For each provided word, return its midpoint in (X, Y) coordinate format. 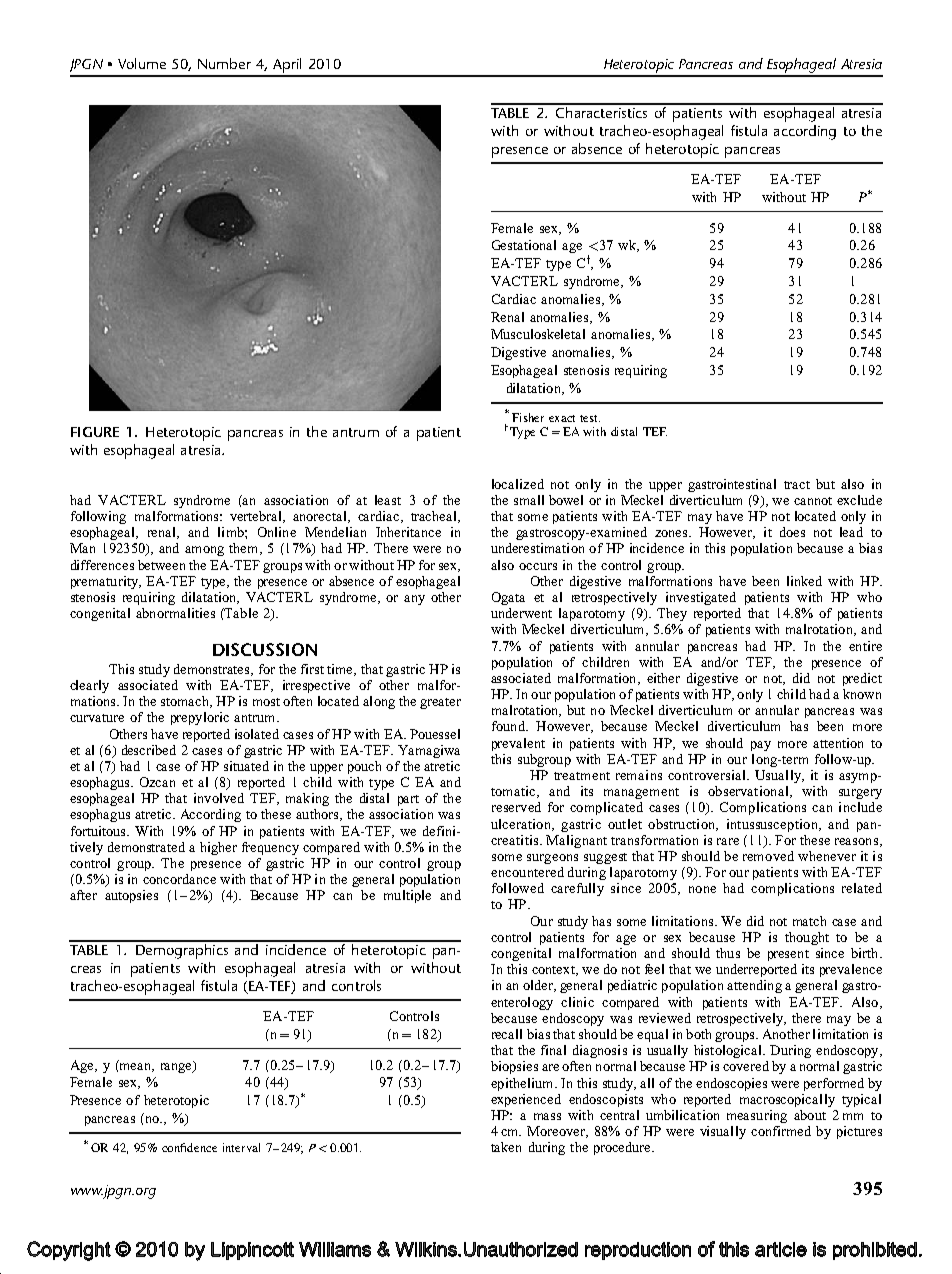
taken (506, 1147)
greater (440, 703)
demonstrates (213, 670)
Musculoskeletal (538, 334)
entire (865, 646)
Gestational (524, 245)
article (781, 1249)
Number (224, 63)
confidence (189, 1147)
